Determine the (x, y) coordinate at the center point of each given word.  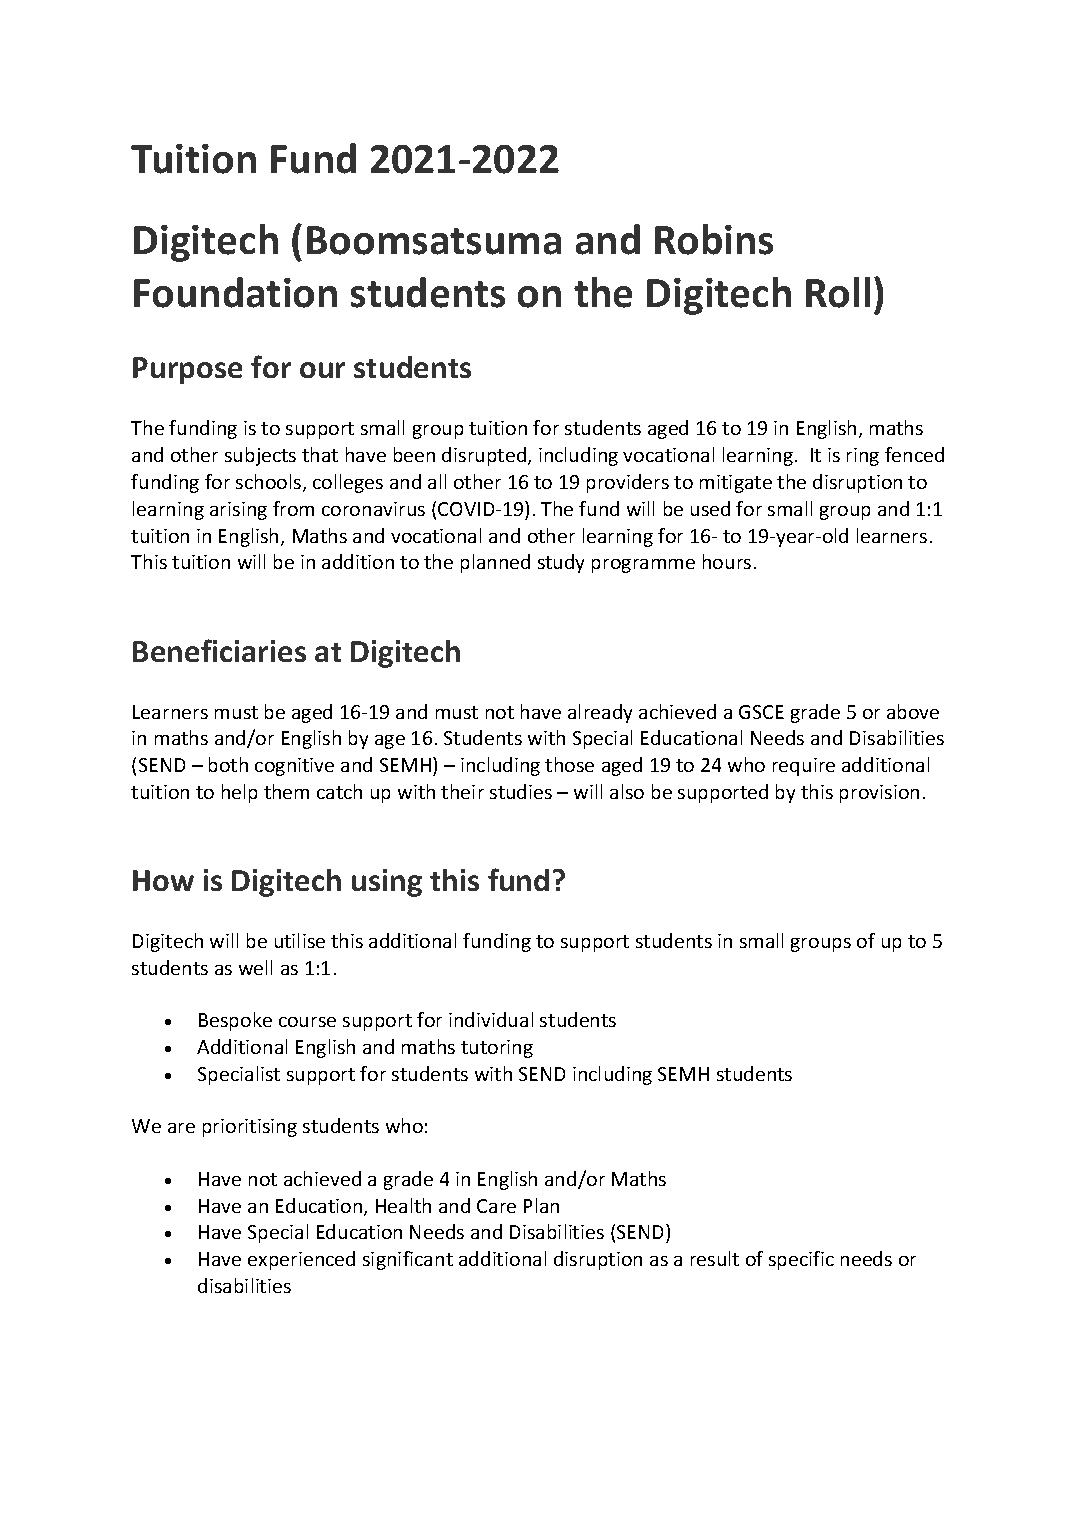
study (561, 563)
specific (801, 1260)
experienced (301, 1260)
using (387, 883)
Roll (838, 292)
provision (879, 794)
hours (727, 561)
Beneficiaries (219, 650)
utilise (300, 940)
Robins (714, 239)
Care (496, 1206)
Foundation (235, 292)
